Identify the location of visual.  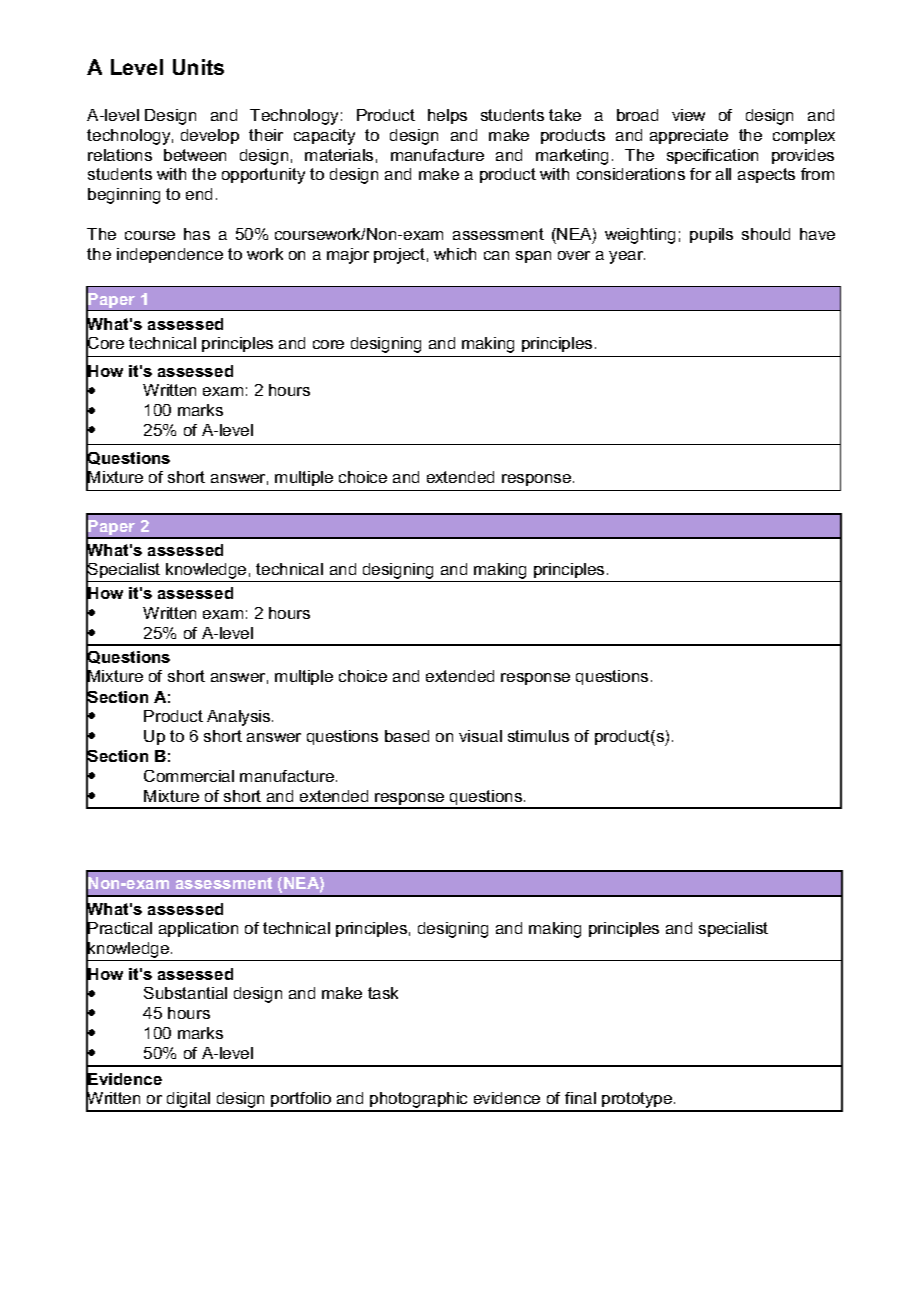
(480, 736).
